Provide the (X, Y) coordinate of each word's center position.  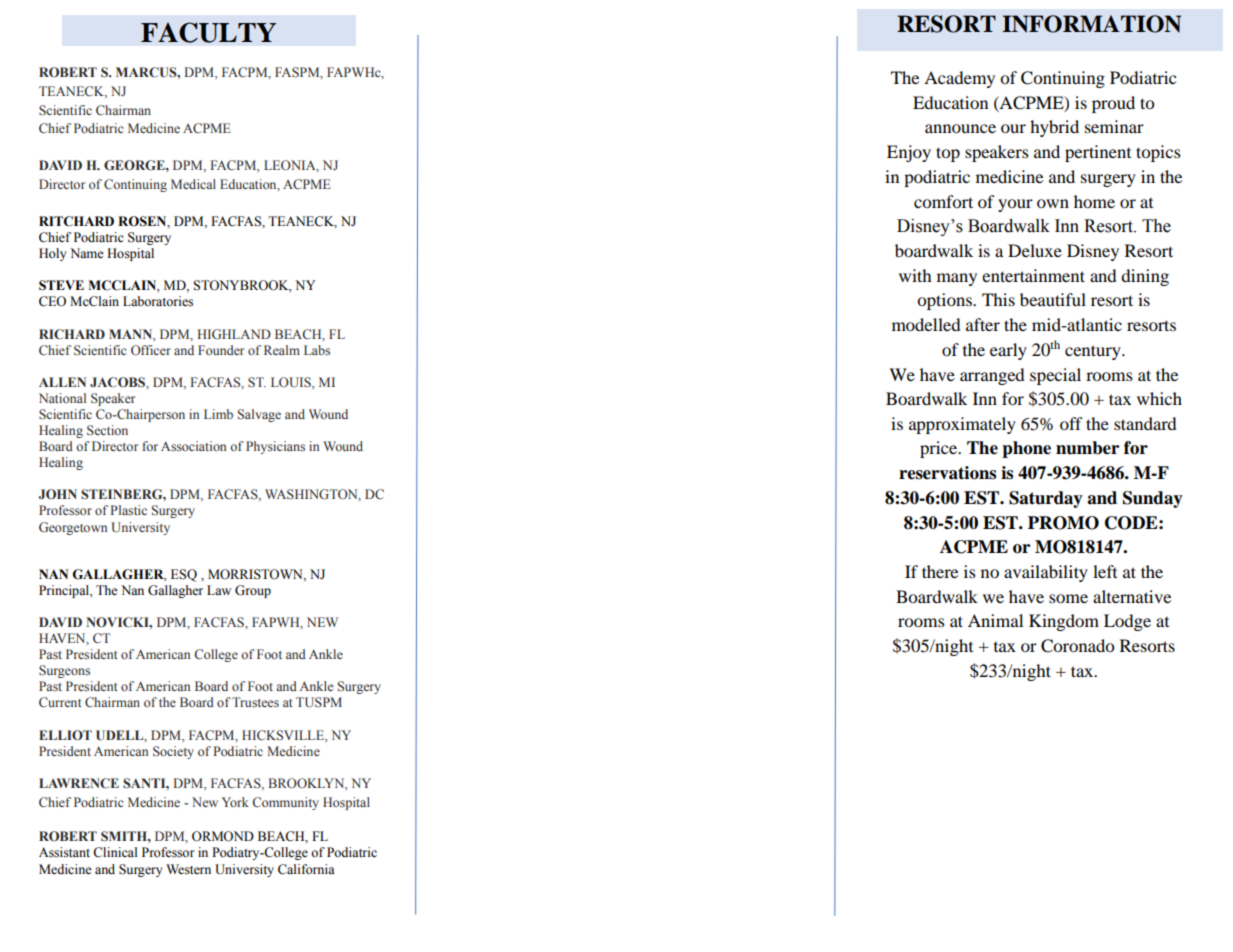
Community (285, 803)
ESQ (184, 575)
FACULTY (208, 32)
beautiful (1053, 299)
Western (188, 869)
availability (1046, 573)
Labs (317, 350)
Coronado (1078, 646)
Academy (959, 79)
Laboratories (158, 301)
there (940, 571)
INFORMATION (1091, 24)
